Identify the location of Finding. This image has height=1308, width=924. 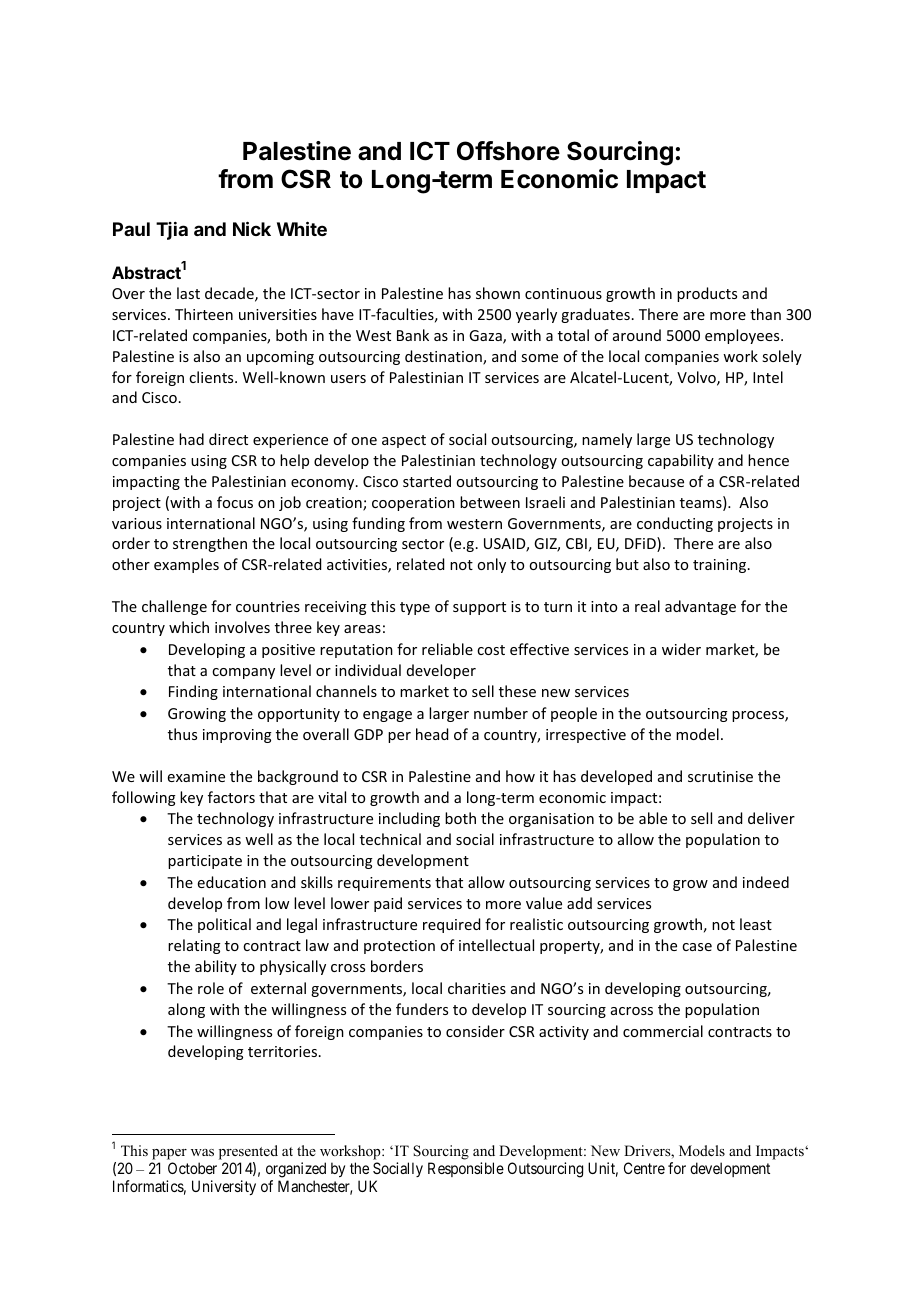
(193, 692).
